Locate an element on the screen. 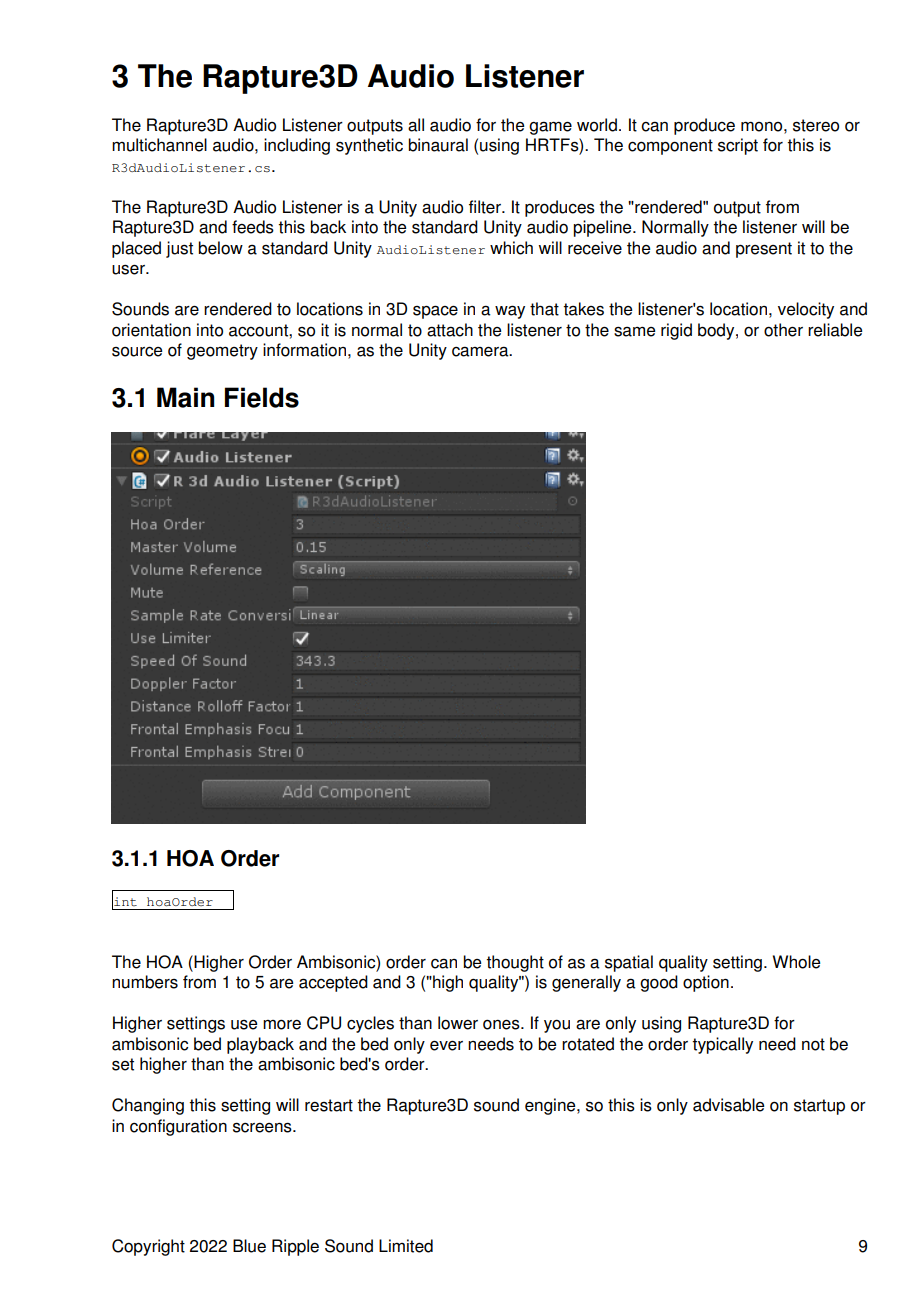 The image size is (924, 1308). binaural is located at coordinates (438, 145).
